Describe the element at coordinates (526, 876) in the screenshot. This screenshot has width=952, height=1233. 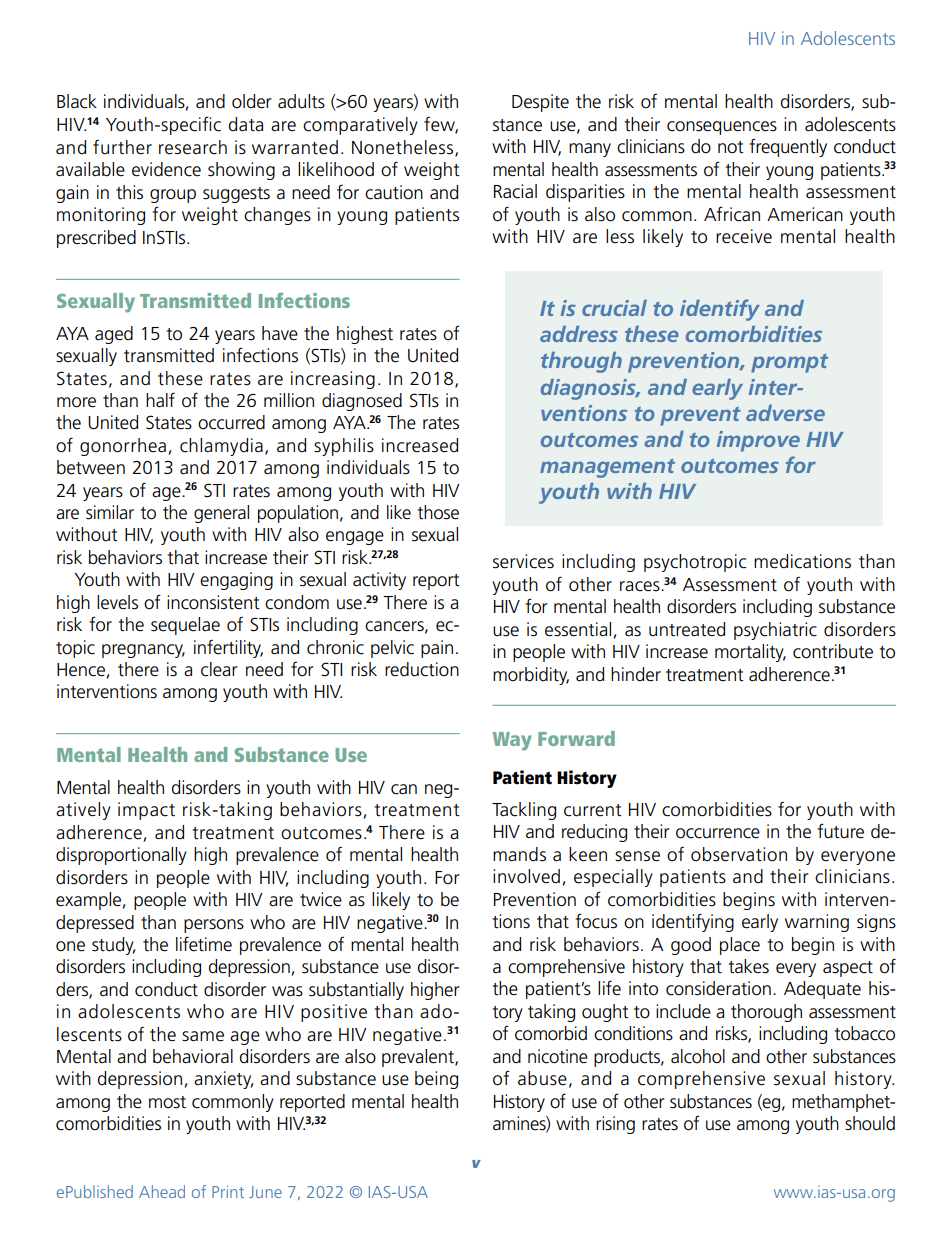
I see `involved` at that location.
